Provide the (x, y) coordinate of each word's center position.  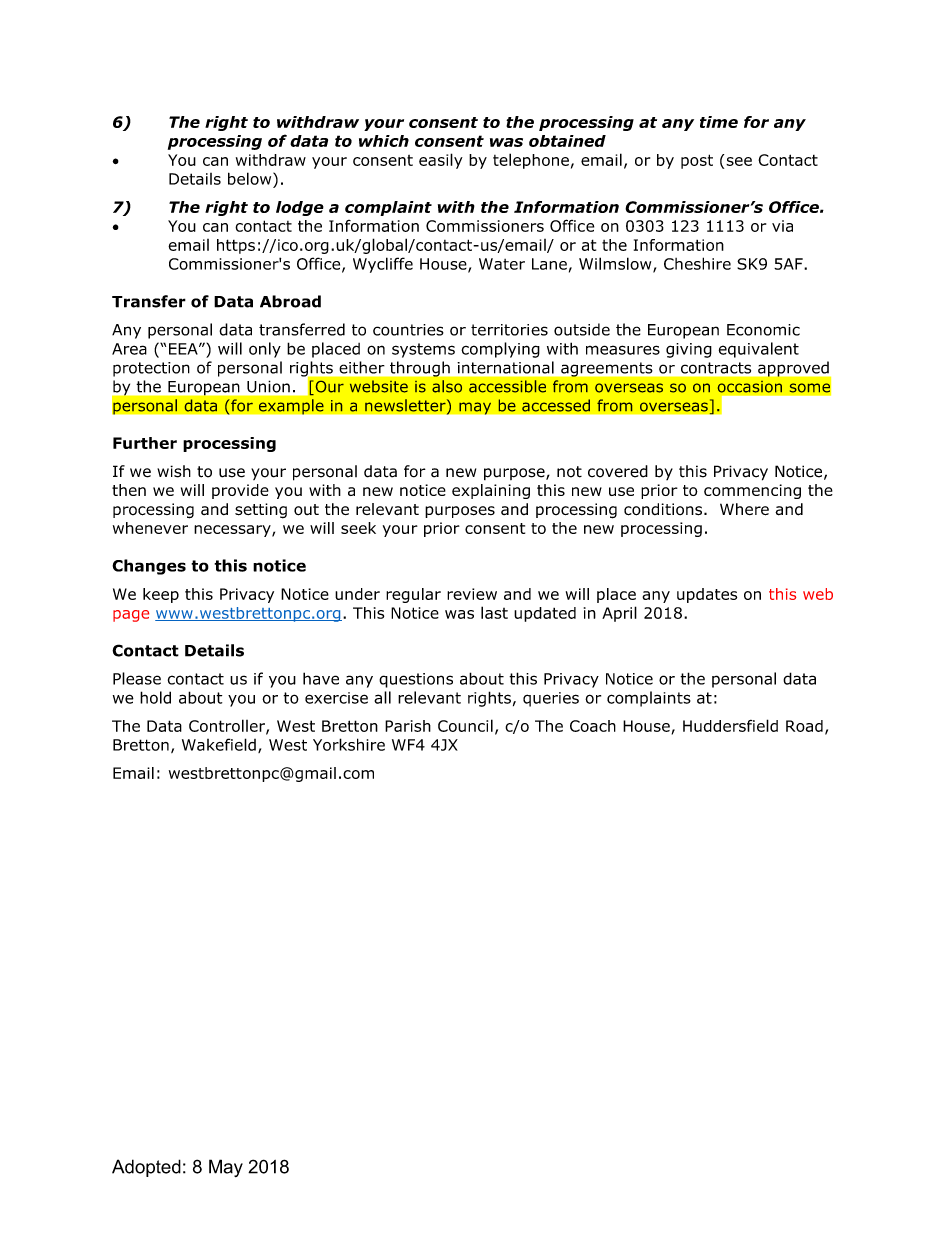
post (697, 161)
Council (465, 725)
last (494, 612)
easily (441, 161)
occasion (749, 386)
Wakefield (219, 744)
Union (268, 387)
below (251, 178)
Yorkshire (349, 744)
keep (161, 595)
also (447, 386)
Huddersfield (730, 725)
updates (707, 595)
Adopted (146, 1168)
